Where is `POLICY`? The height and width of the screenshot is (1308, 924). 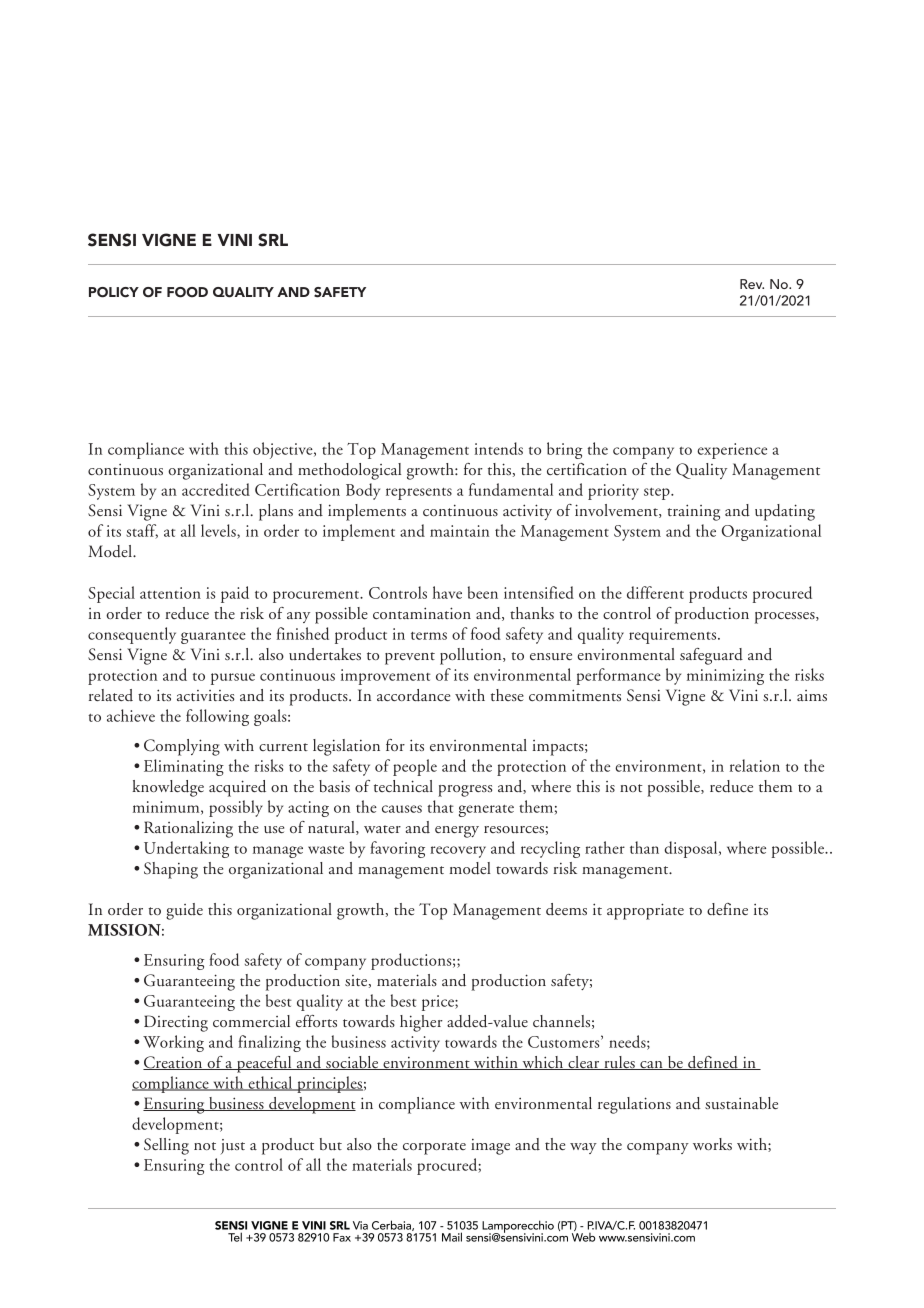 POLICY is located at coordinates (114, 292).
